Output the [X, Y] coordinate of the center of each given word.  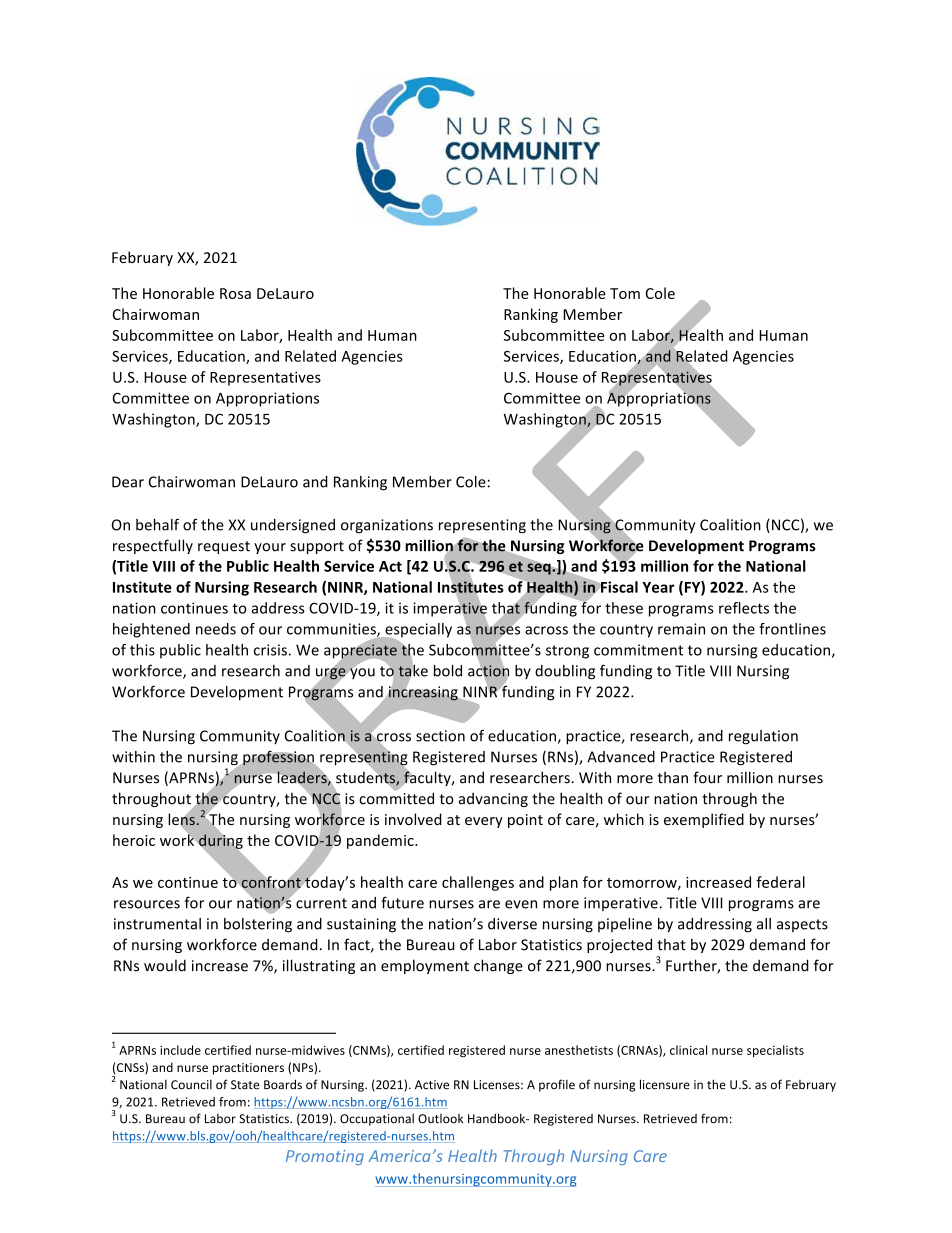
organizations [387, 526]
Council [191, 1085]
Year [658, 587]
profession [278, 758]
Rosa [235, 293]
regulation [763, 737]
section [440, 736]
